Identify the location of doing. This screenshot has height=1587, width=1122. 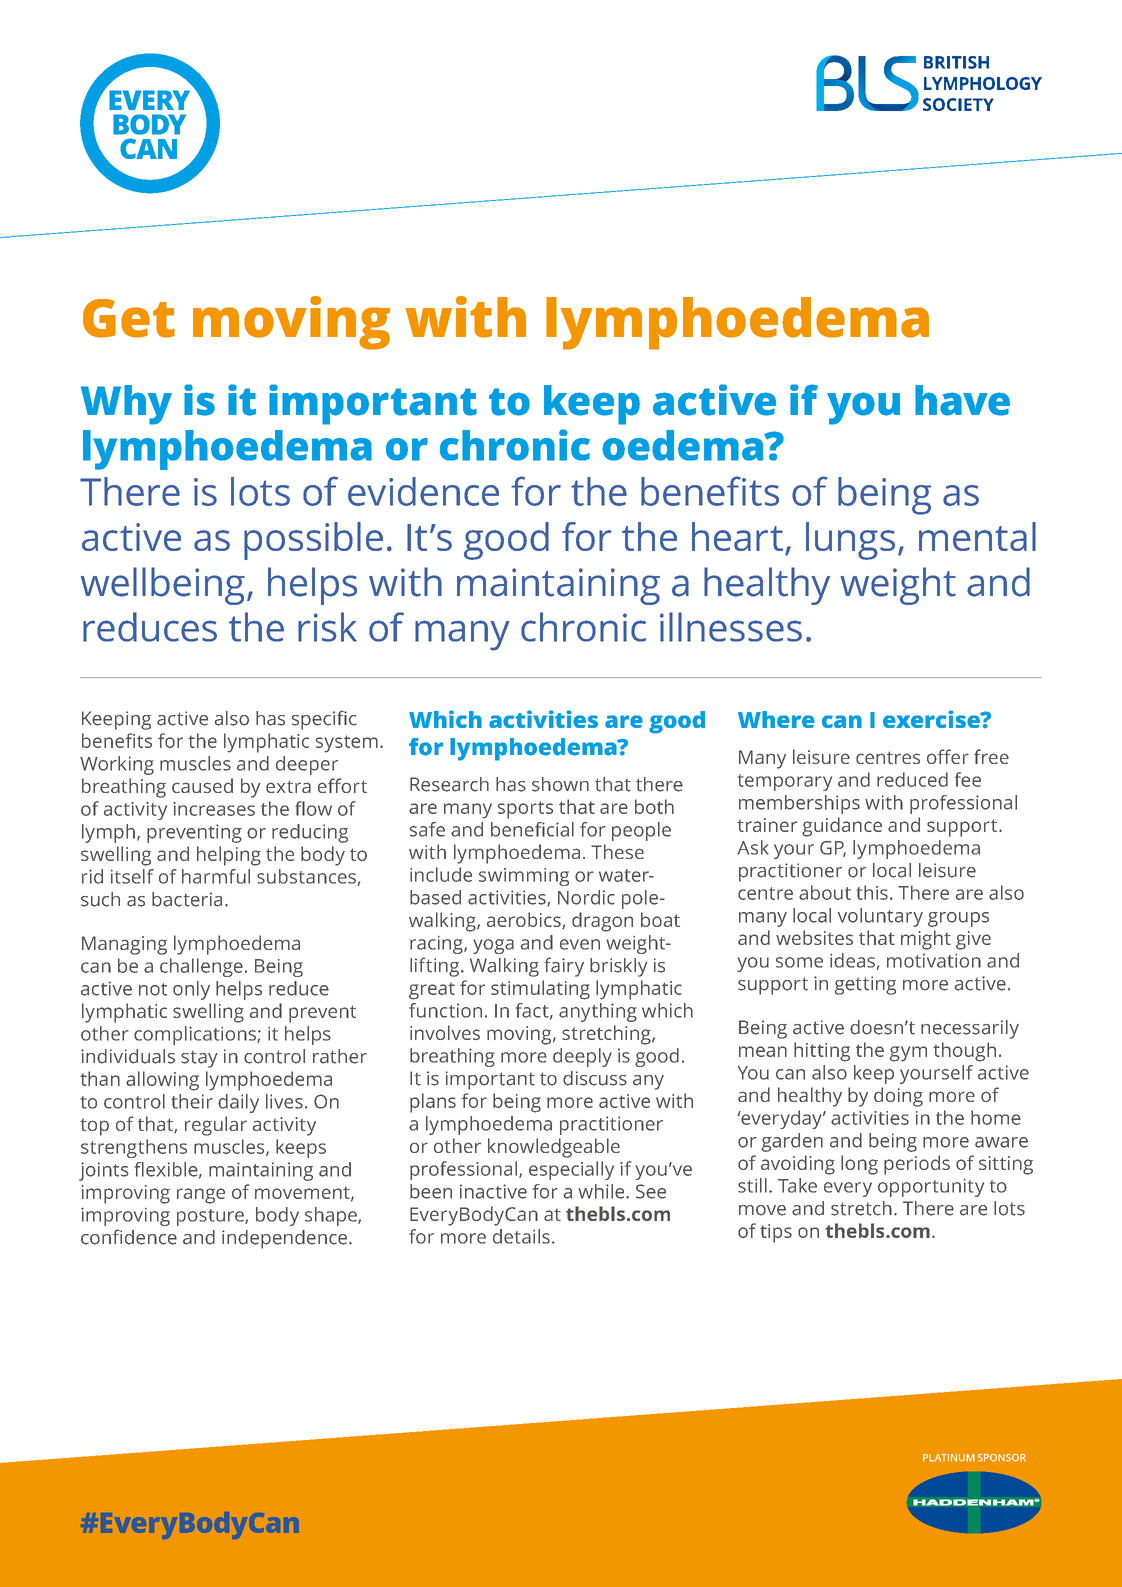
(898, 1097).
